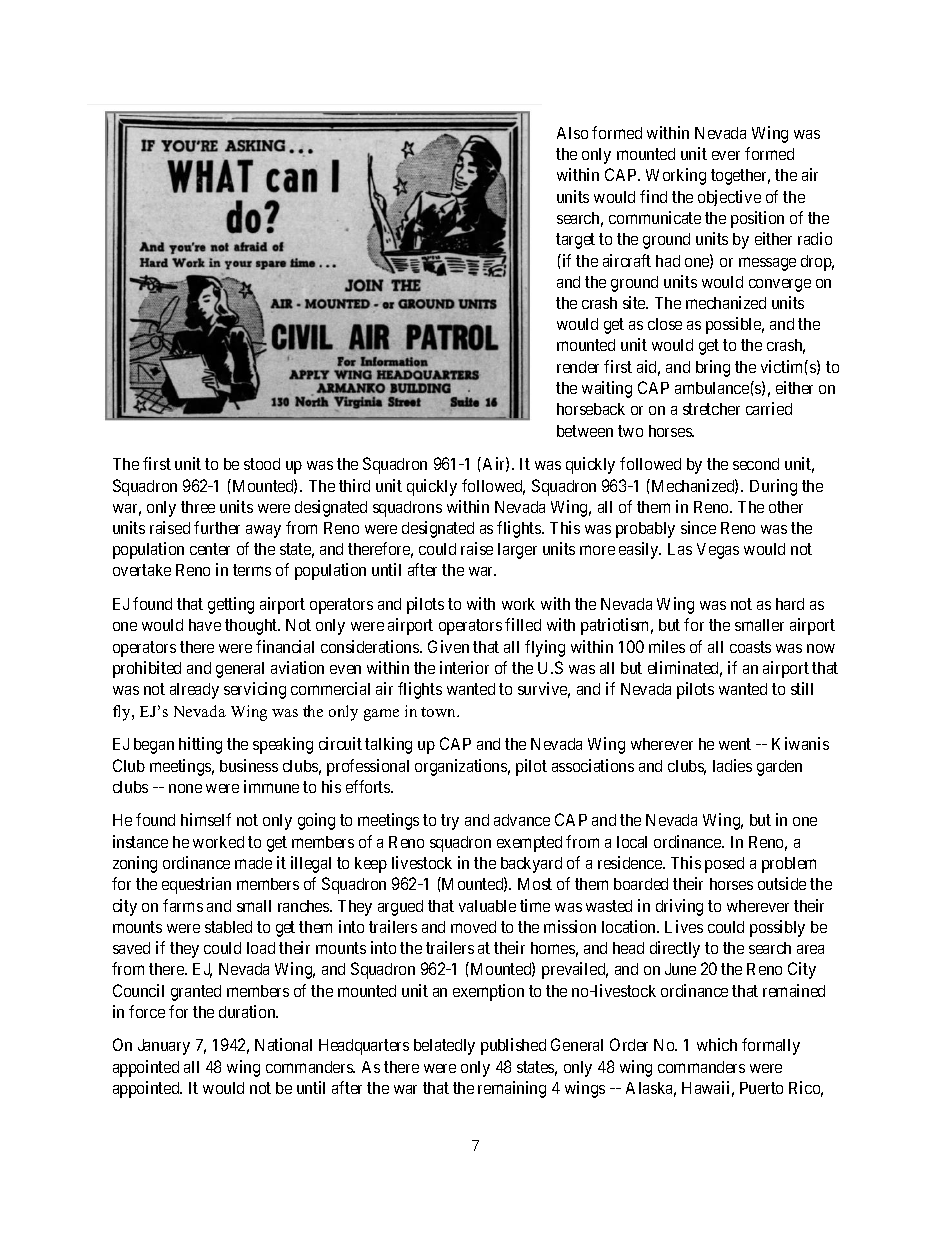 This document has width=952, height=1233. Describe the element at coordinates (740, 177) in the document. I see `together` at that location.
